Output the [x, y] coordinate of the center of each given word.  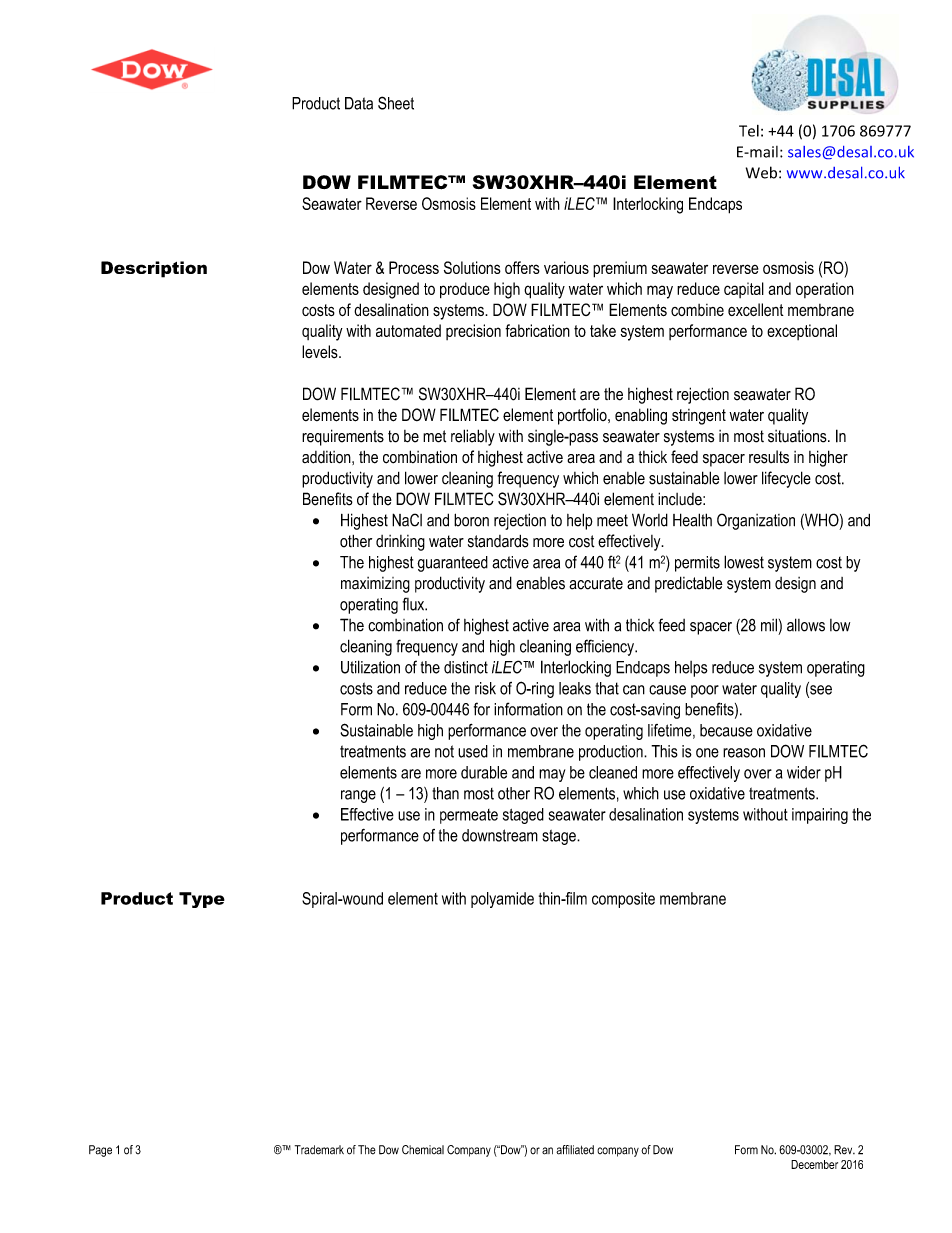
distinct [466, 667]
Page [100, 1151]
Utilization [370, 667]
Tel [749, 131]
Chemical [423, 1150]
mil [769, 625]
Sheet [396, 103]
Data [359, 103]
